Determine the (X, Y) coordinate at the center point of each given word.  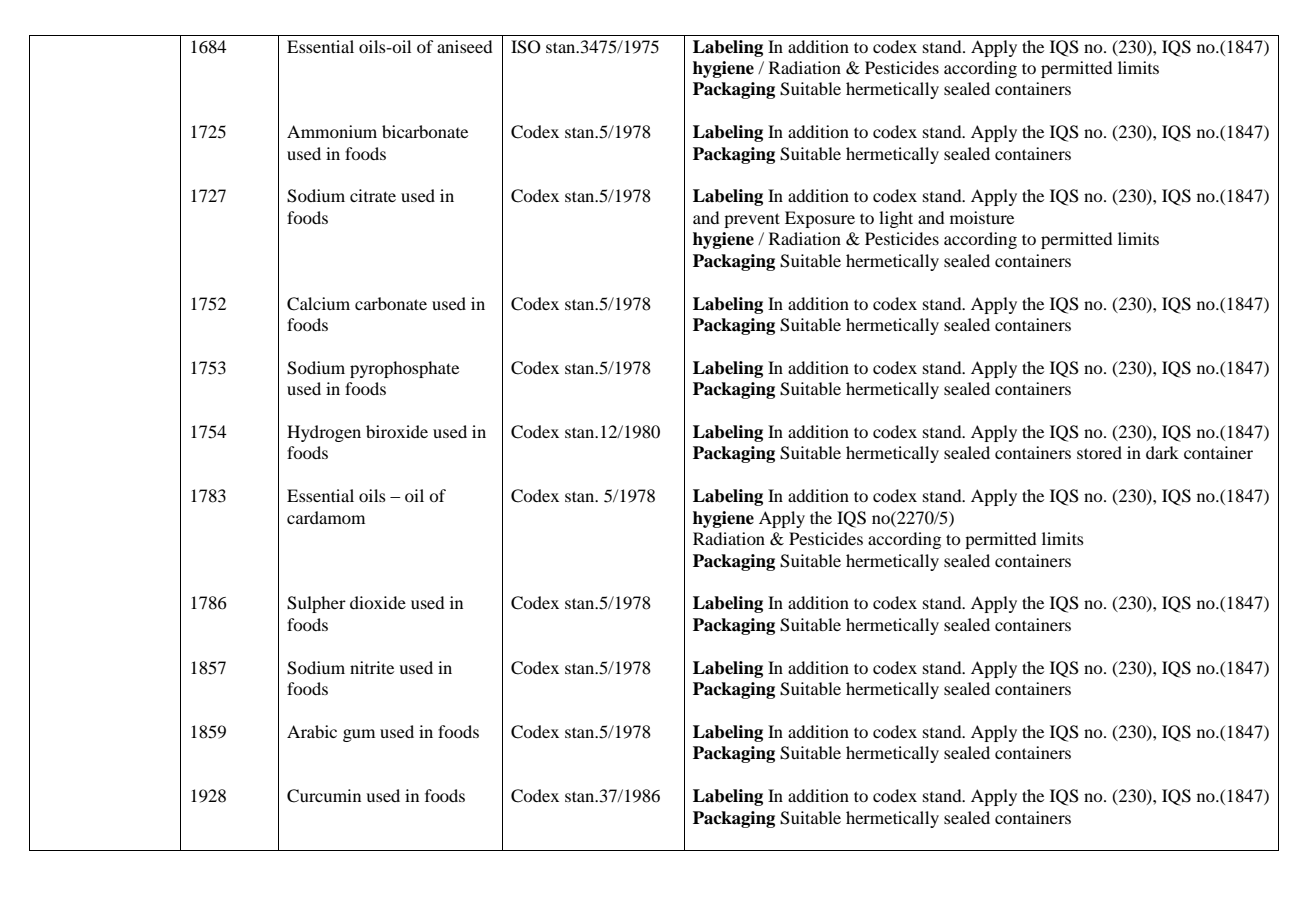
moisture (982, 217)
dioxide (378, 602)
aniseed (464, 46)
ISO (526, 47)
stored (1099, 452)
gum (359, 735)
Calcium (318, 304)
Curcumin (324, 796)
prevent (752, 220)
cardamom (326, 517)
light (896, 219)
